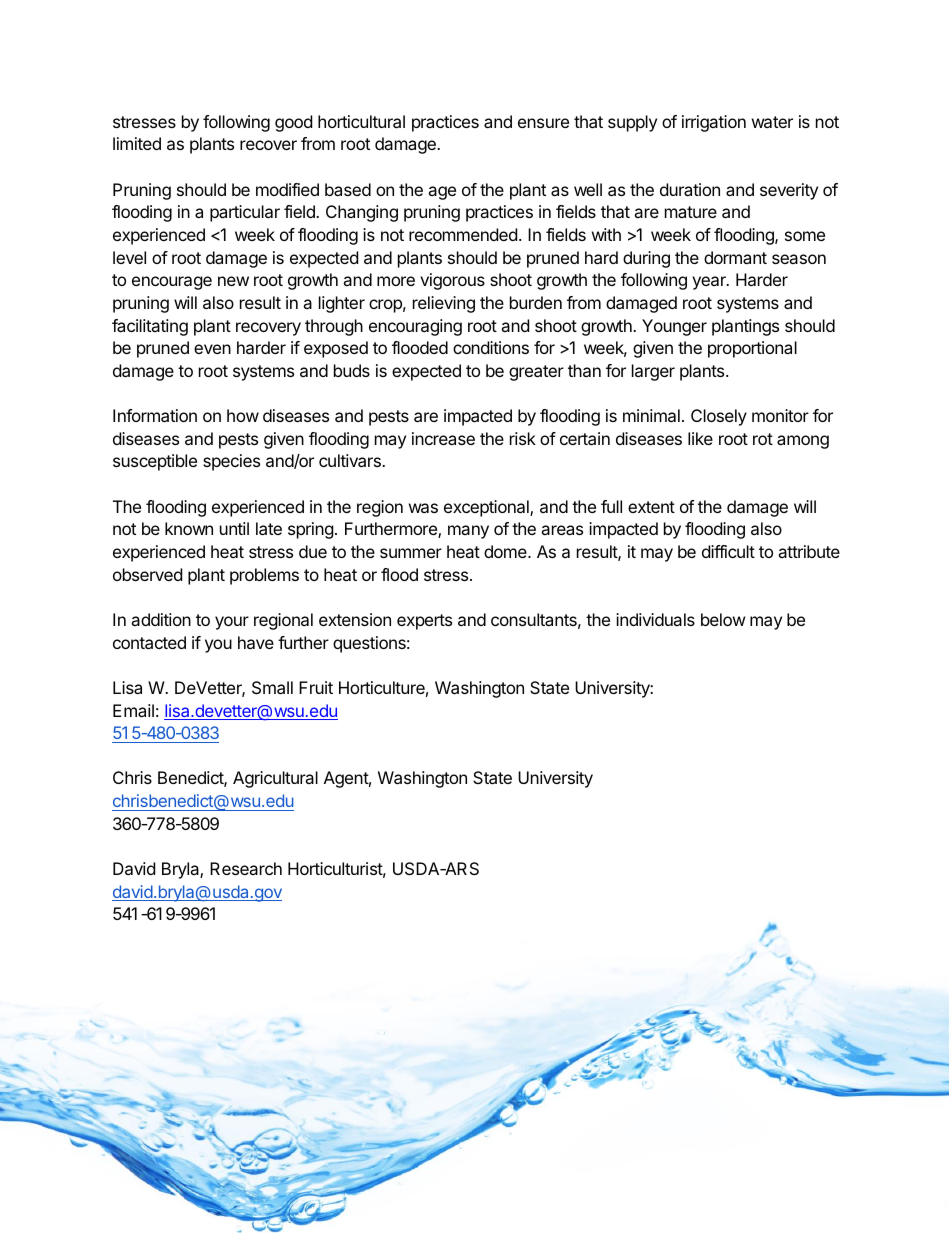 The image size is (952, 1233). I want to click on species, so click(231, 462).
